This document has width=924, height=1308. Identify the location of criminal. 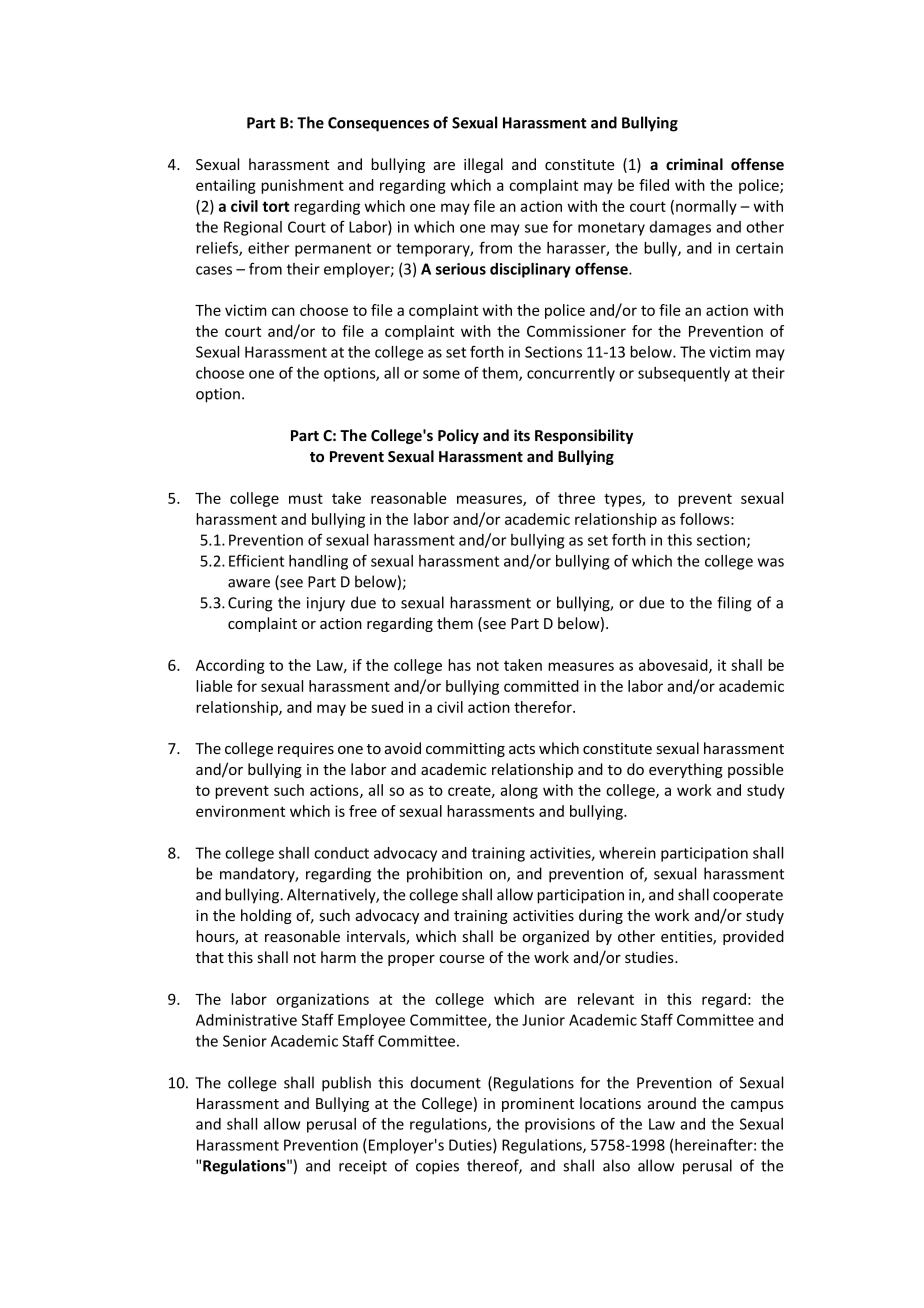
(694, 164).
